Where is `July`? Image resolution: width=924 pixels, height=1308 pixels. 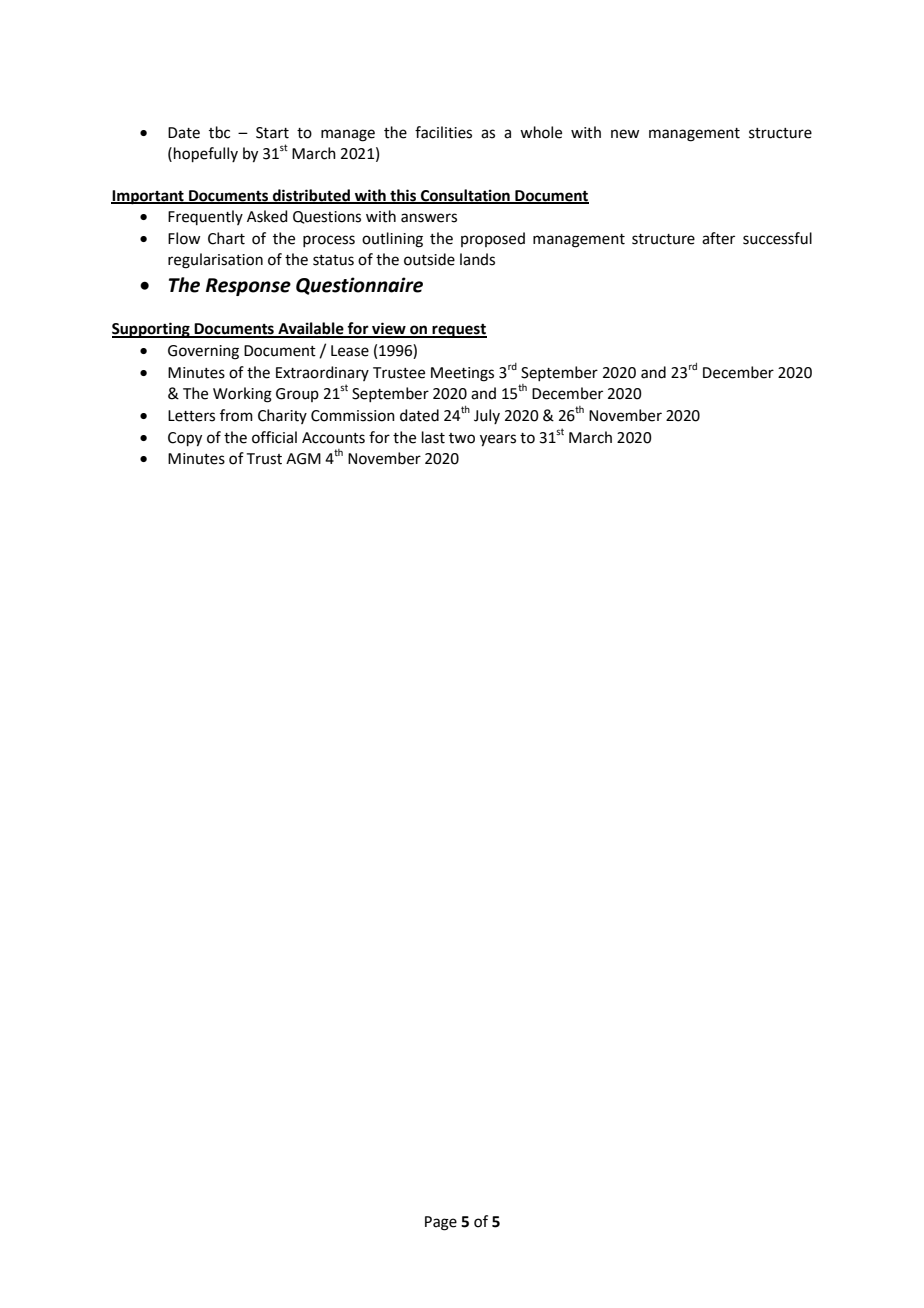 July is located at coordinates (487, 416).
